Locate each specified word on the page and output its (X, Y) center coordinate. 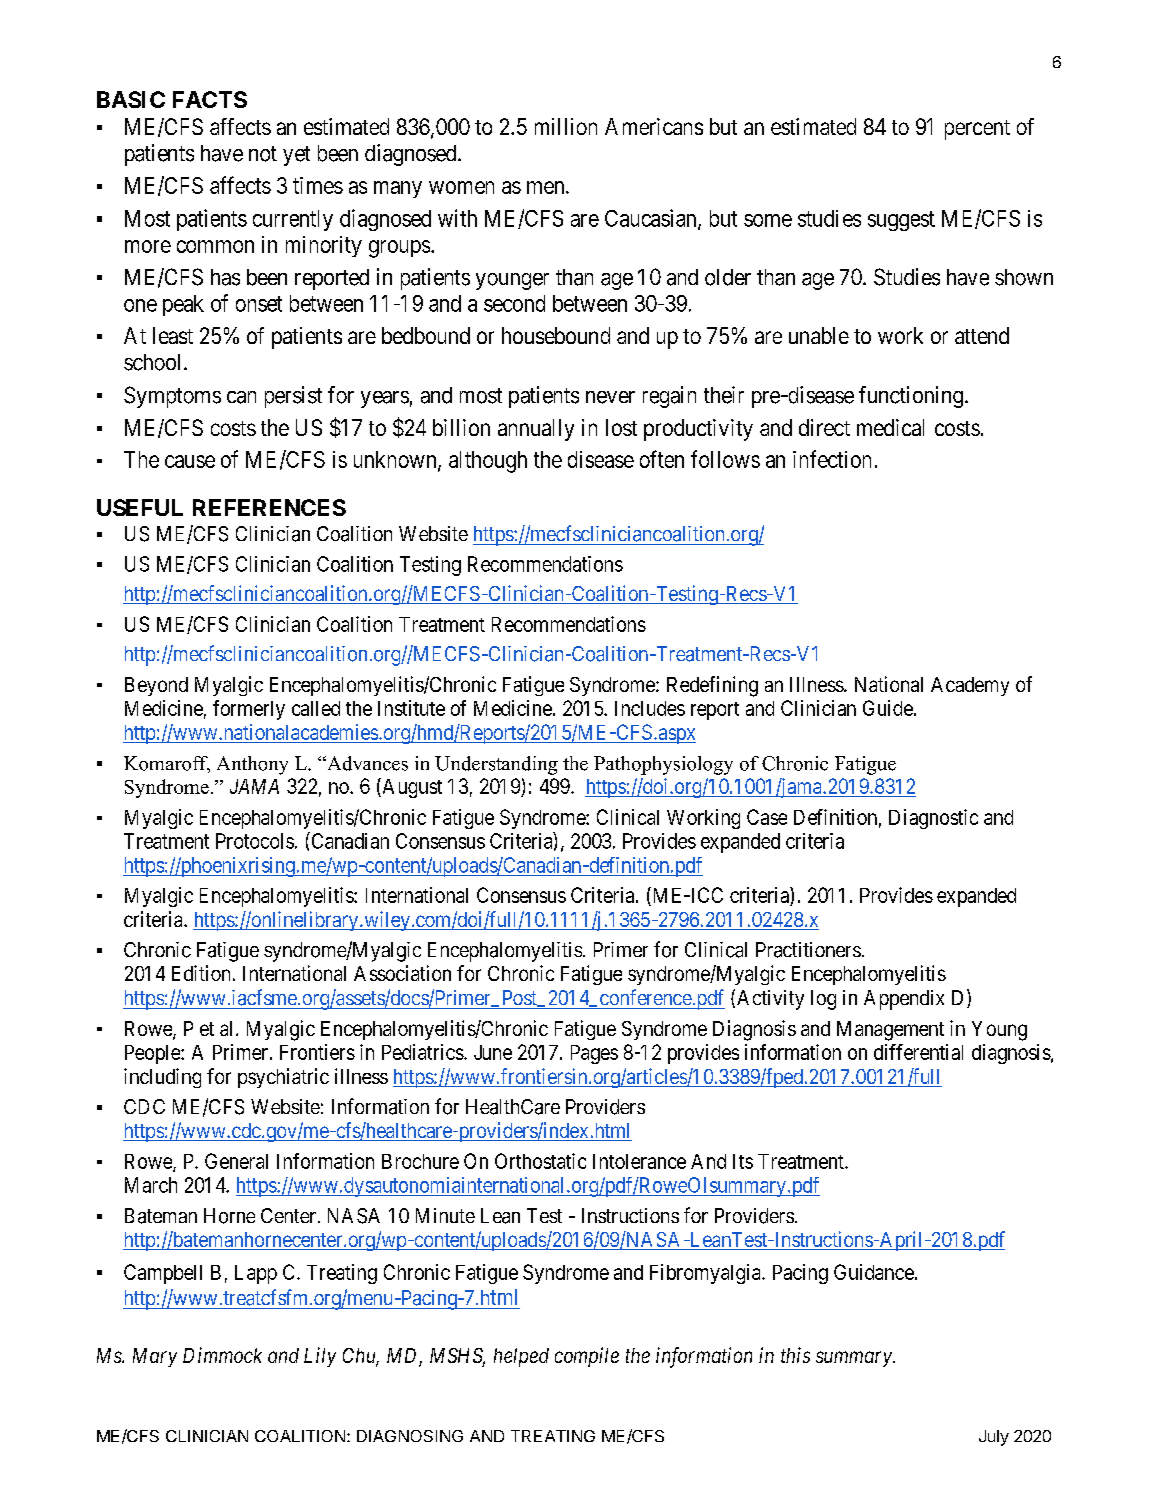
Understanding (496, 765)
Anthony (252, 765)
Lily (320, 1357)
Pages (594, 1054)
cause (190, 461)
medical (890, 427)
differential (918, 1052)
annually (536, 430)
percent (977, 130)
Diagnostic (933, 819)
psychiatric (283, 1078)
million (566, 126)
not (263, 154)
